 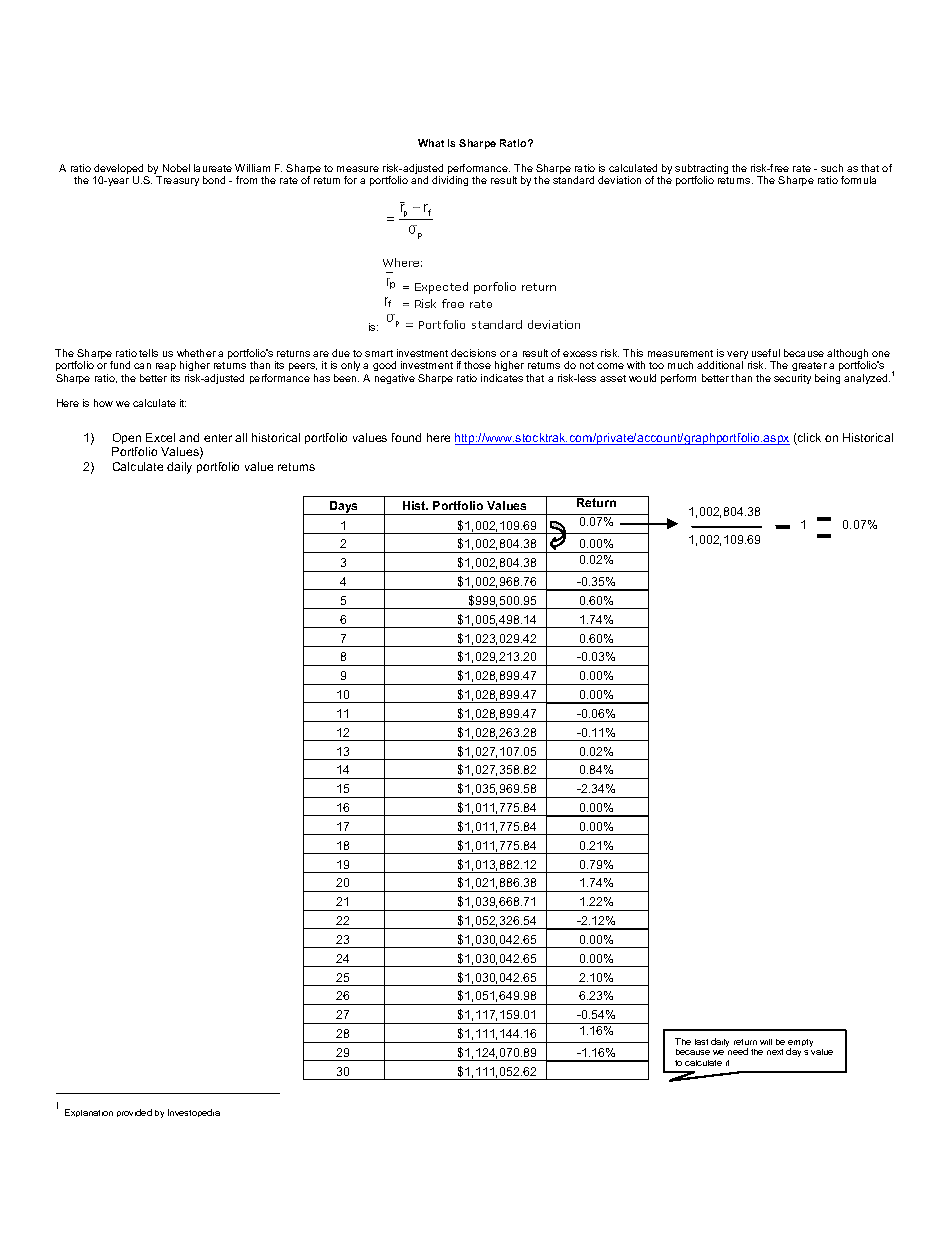 What do you see at coordinates (738, 1051) in the screenshot?
I see `need` at bounding box center [738, 1051].
